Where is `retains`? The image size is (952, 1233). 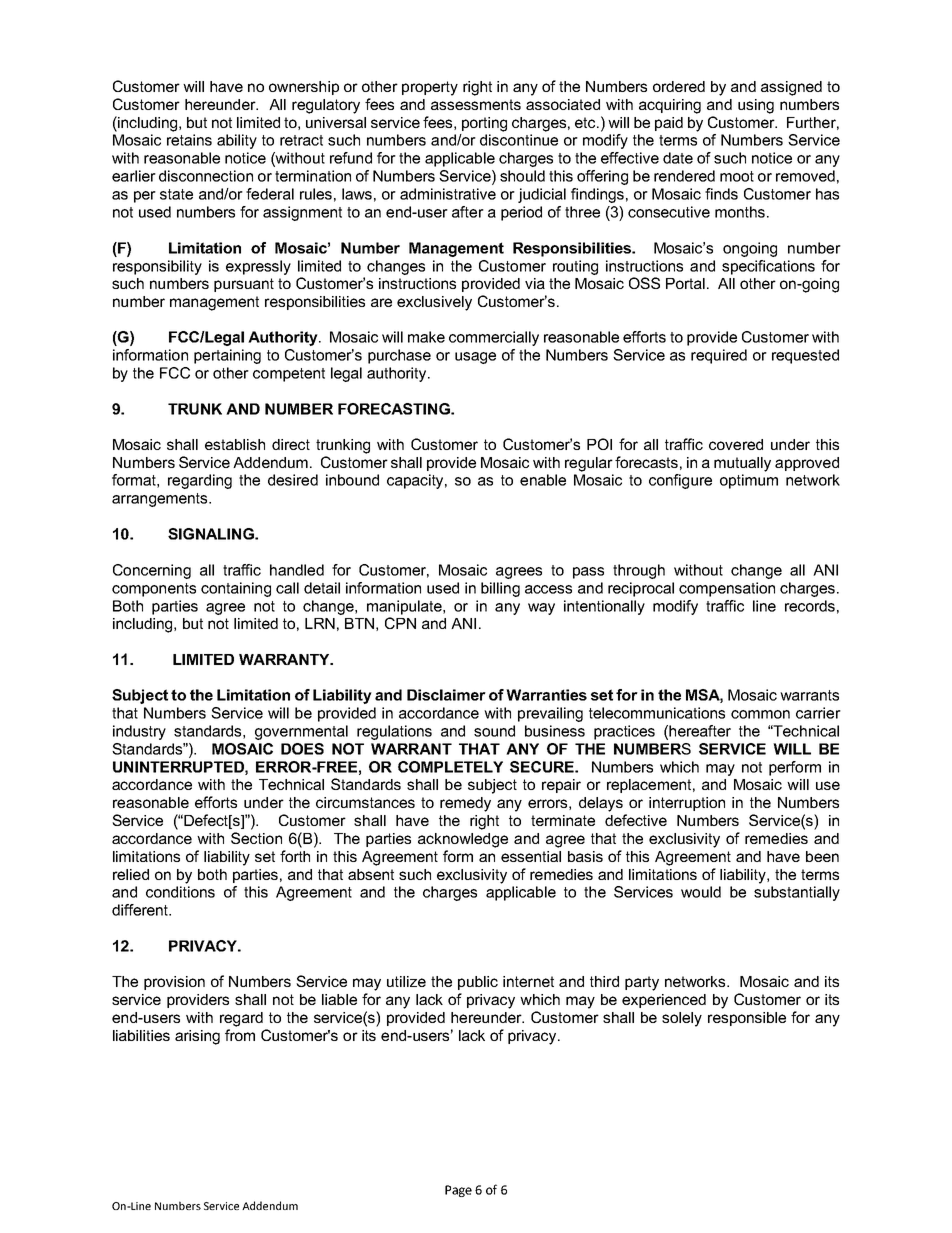
retains is located at coordinates (189, 140).
